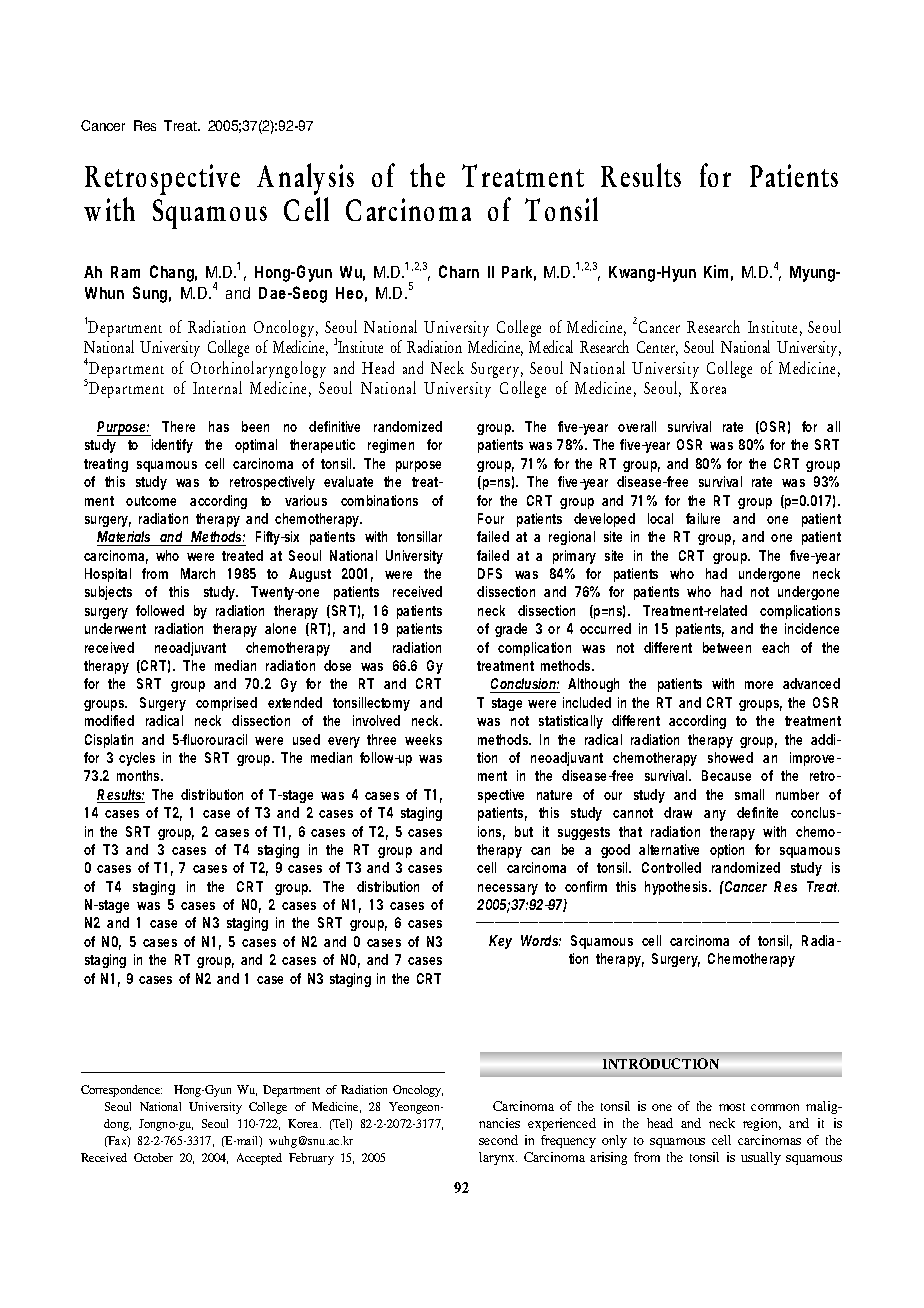 This screenshot has width=924, height=1308. I want to click on more, so click(759, 685).
